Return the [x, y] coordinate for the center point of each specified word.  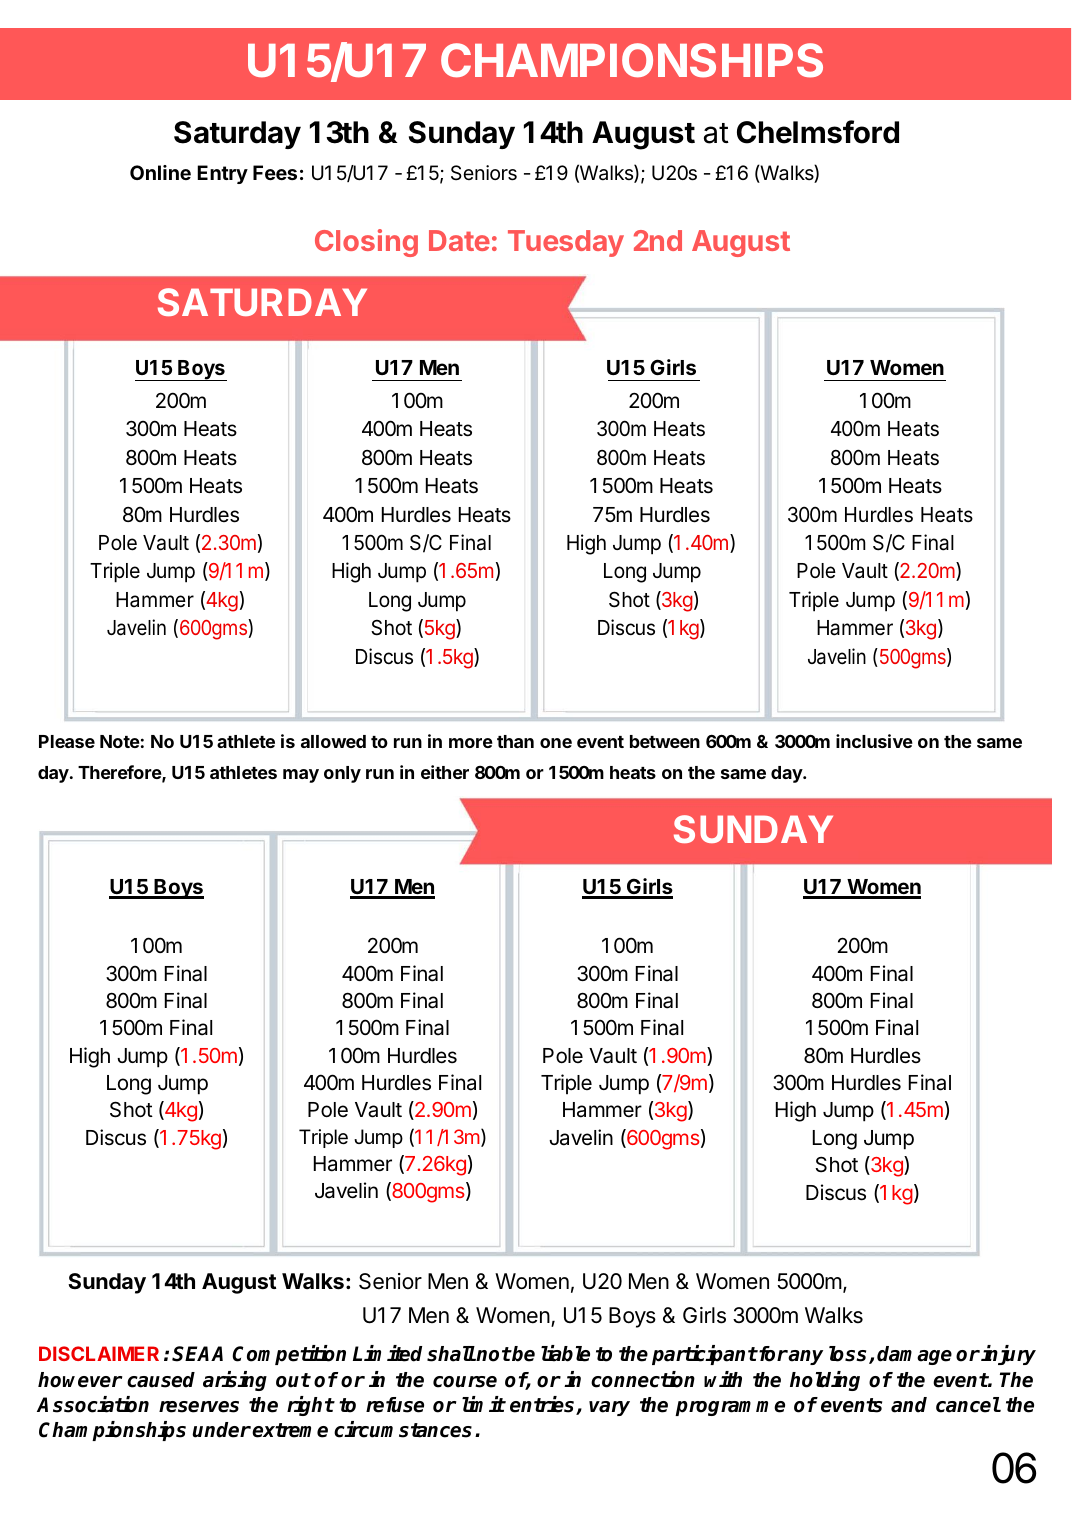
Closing [366, 243]
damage [914, 1355]
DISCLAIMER [99, 1353]
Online [160, 172]
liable [565, 1353]
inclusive [874, 741]
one [556, 743]
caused [161, 1380]
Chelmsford [818, 132]
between [665, 741]
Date [459, 240]
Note [120, 741]
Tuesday [566, 243]
